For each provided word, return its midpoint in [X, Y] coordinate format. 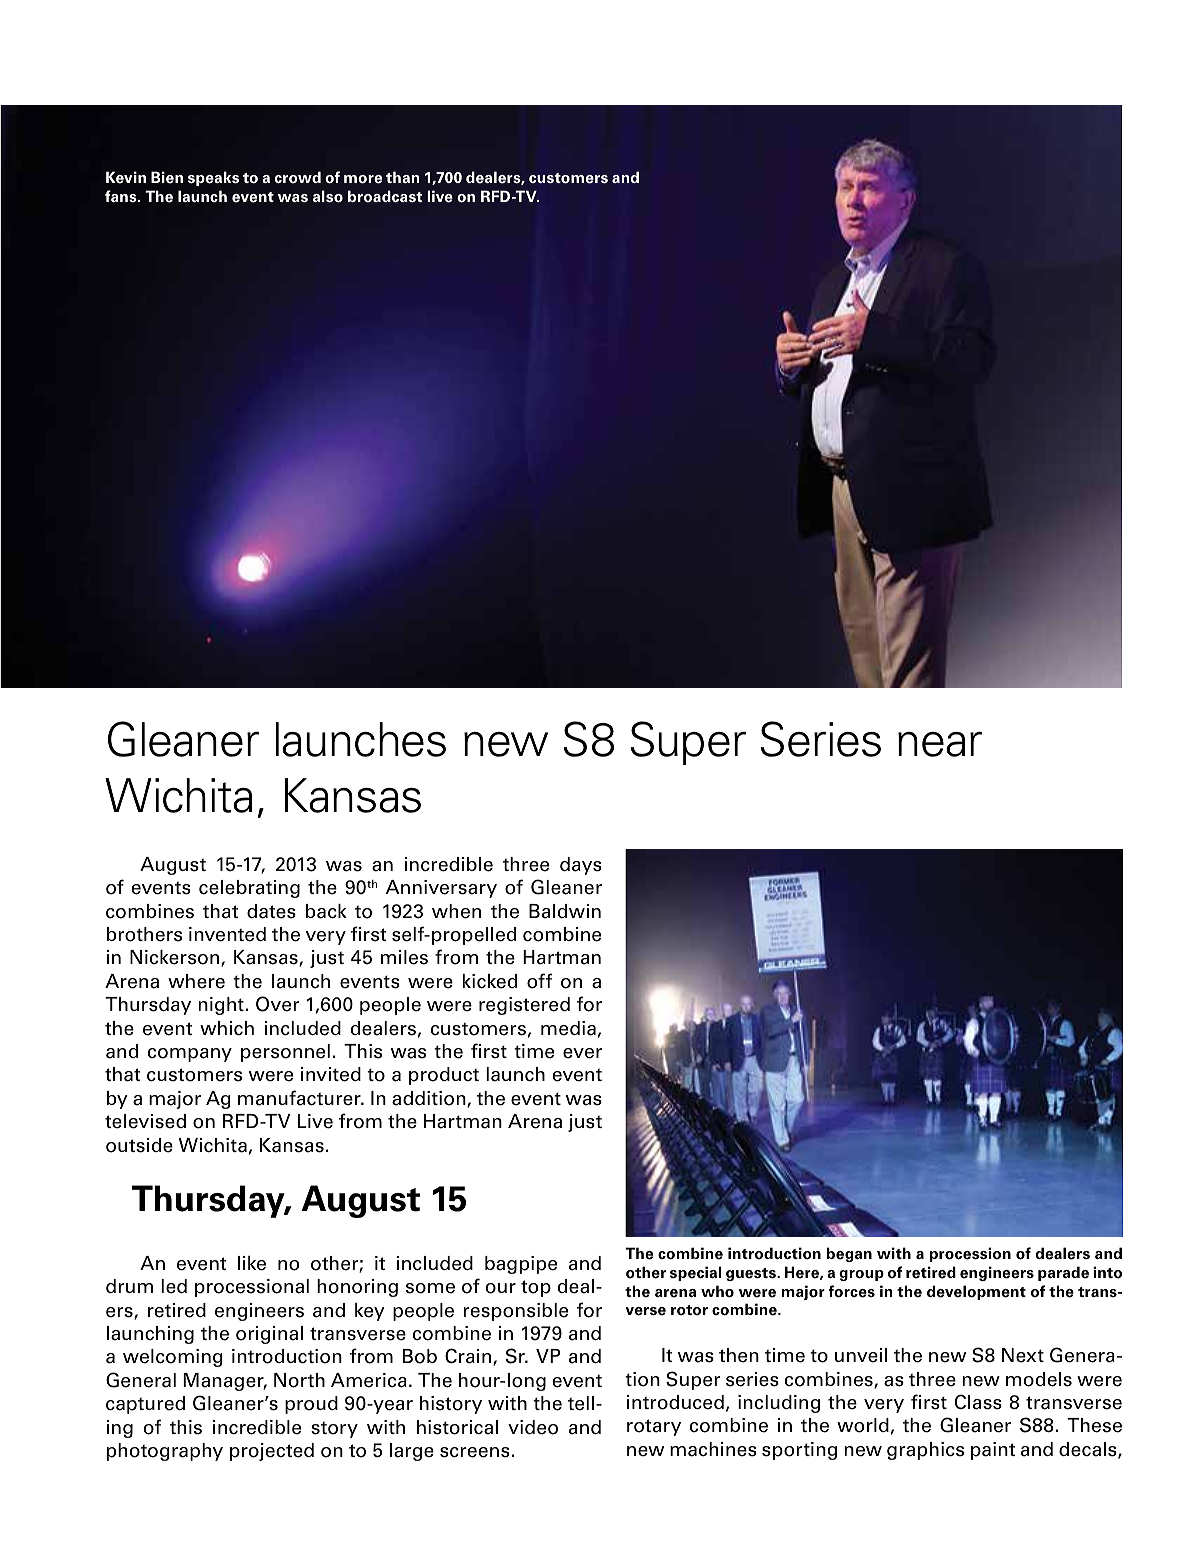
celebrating [249, 889]
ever [582, 1053]
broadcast [385, 196]
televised [145, 1121]
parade [1063, 1273]
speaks [213, 178]
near [940, 744]
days [581, 866]
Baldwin [565, 911]
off [539, 981]
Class [978, 1402]
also [328, 196]
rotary [654, 1427]
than [402, 177]
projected [272, 1452]
